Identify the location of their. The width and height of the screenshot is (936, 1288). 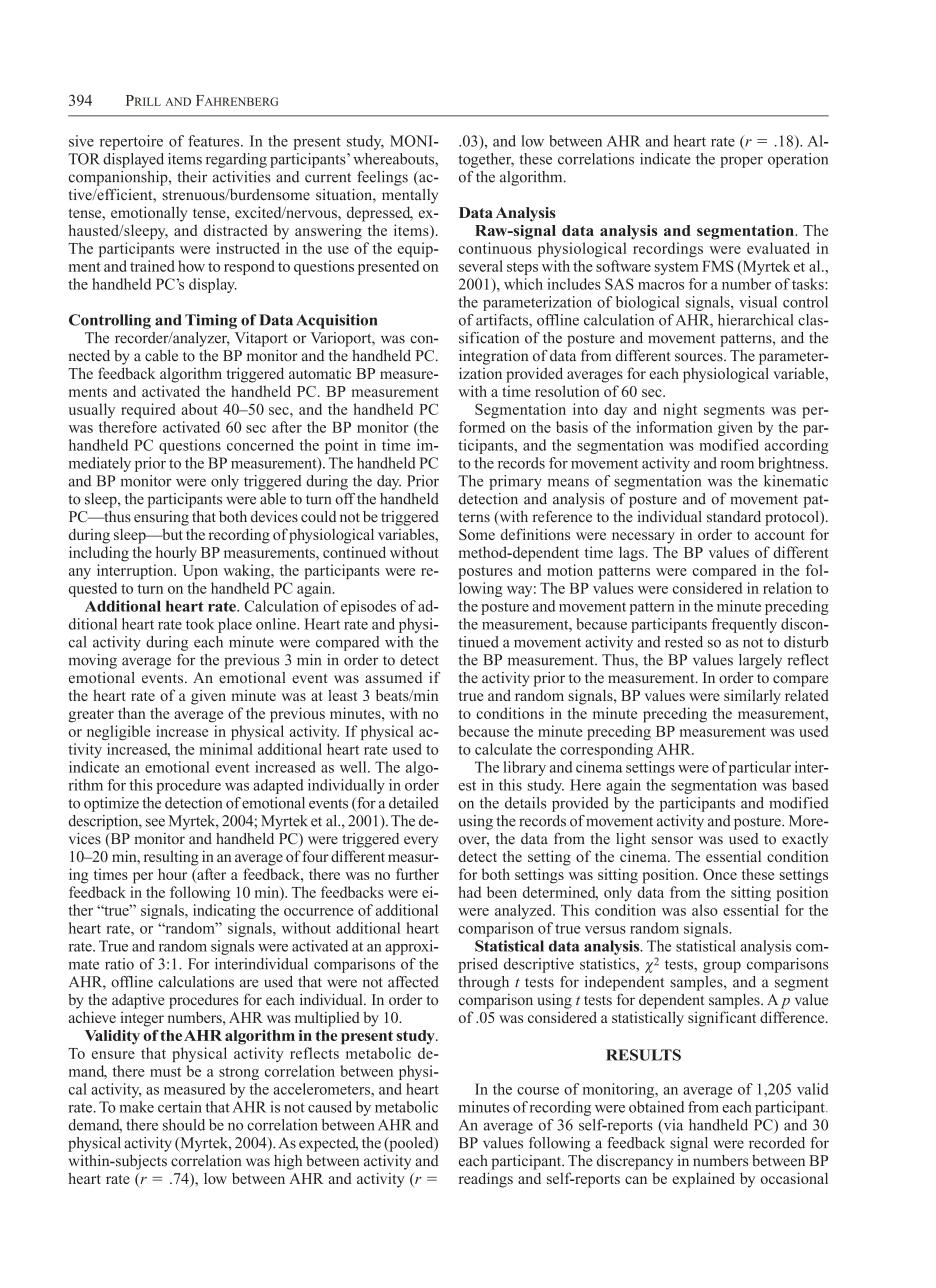
(192, 177).
